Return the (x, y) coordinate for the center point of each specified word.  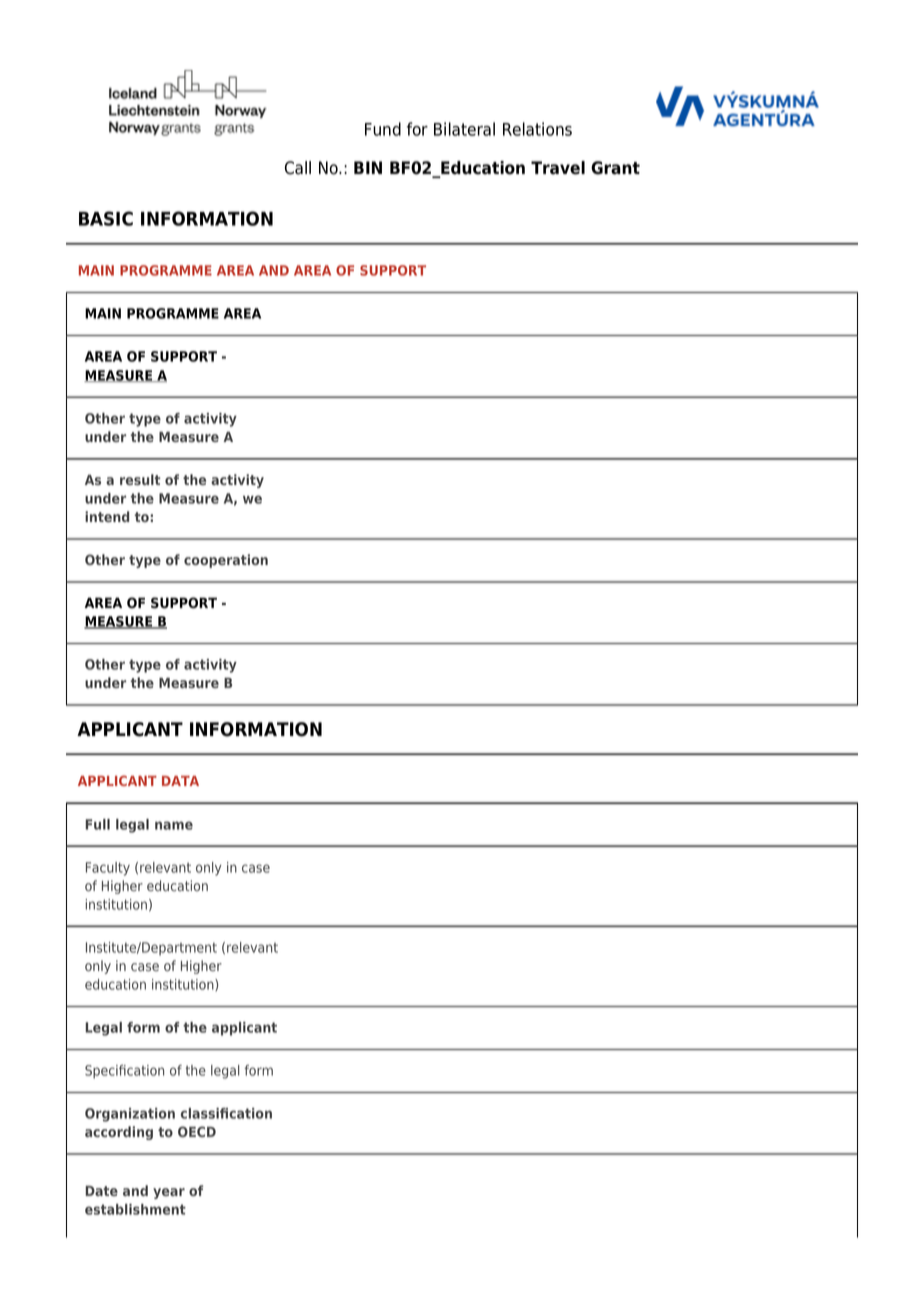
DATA (180, 781)
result (140, 479)
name (174, 825)
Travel (558, 168)
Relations (537, 129)
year (169, 1193)
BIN (368, 167)
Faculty (108, 869)
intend (107, 516)
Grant (615, 168)
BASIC (106, 218)
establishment (135, 1209)
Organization (130, 1115)
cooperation (226, 561)
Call (298, 168)
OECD (197, 1131)
